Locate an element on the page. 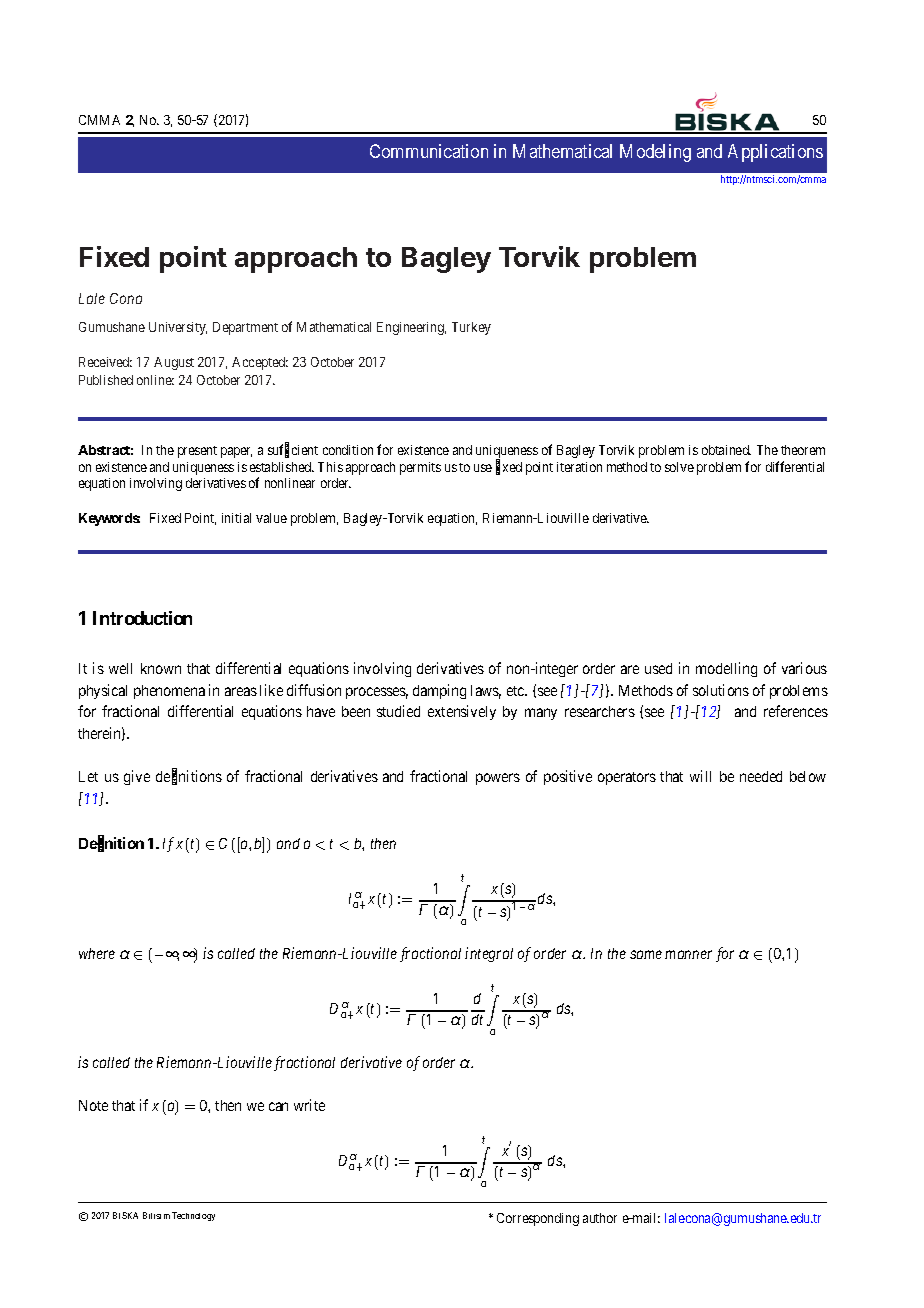  Technology is located at coordinates (193, 1216).
